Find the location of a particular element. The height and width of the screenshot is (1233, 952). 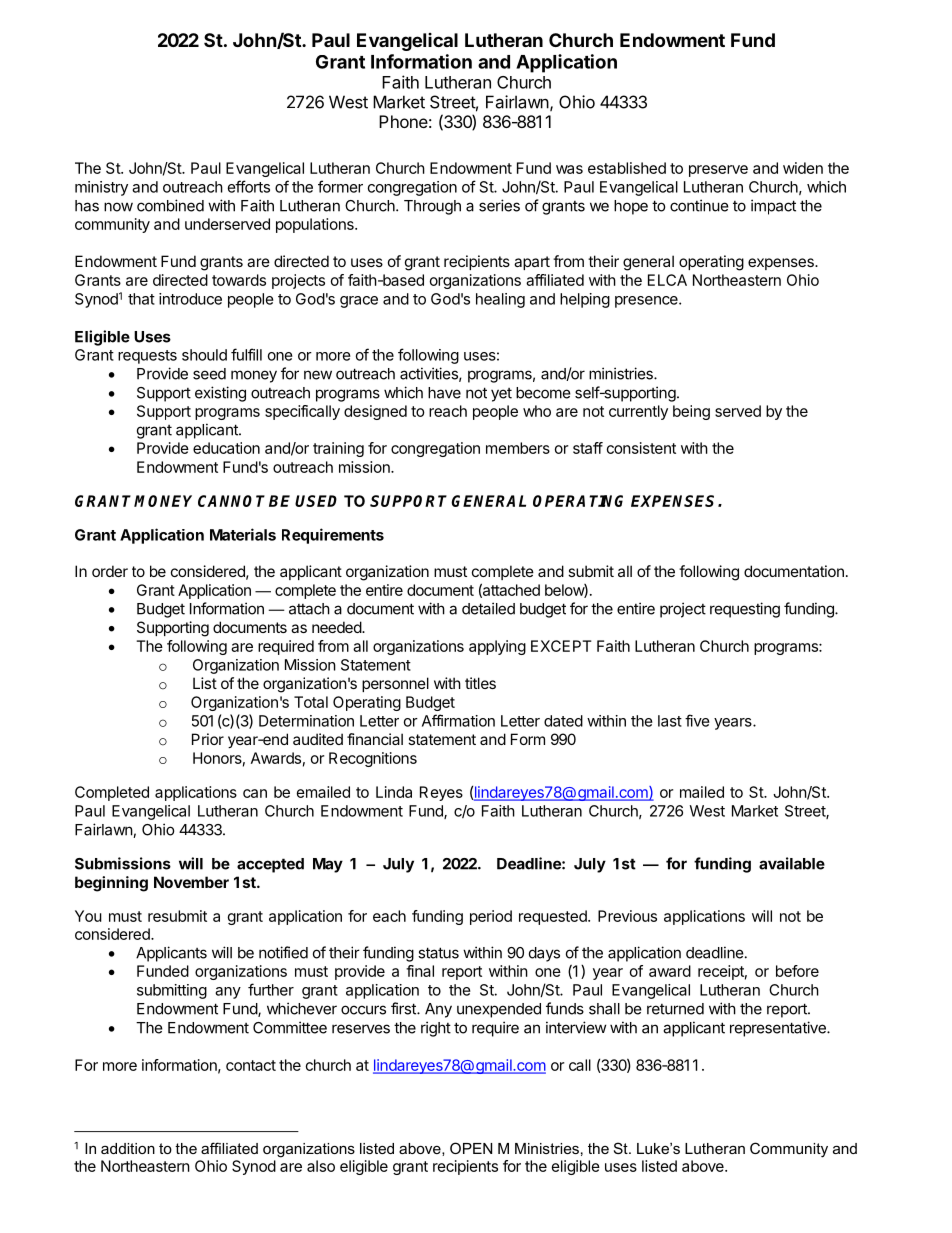

combined is located at coordinates (170, 205).
